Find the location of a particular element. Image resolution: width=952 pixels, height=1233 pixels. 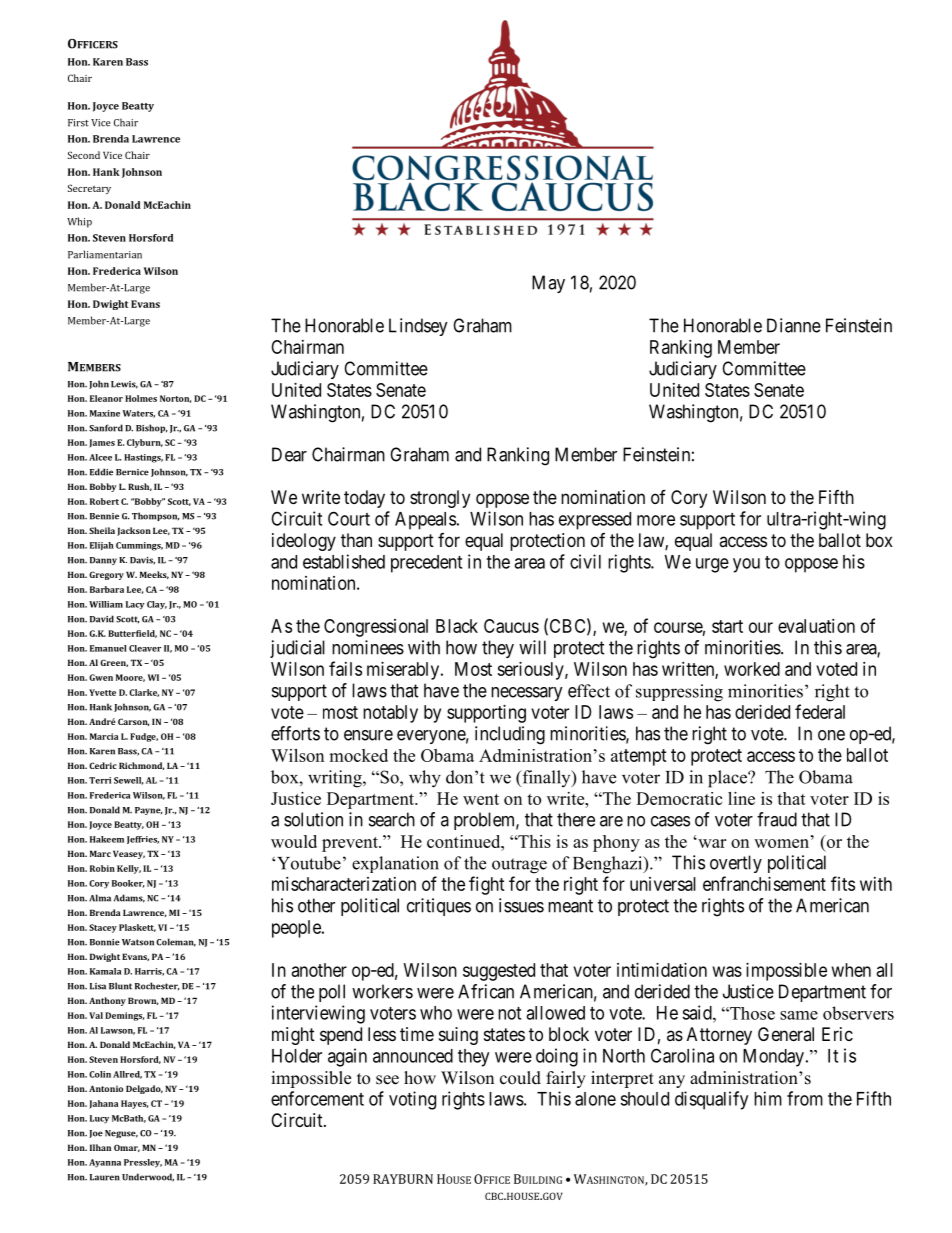

Black is located at coordinates (457, 626).
